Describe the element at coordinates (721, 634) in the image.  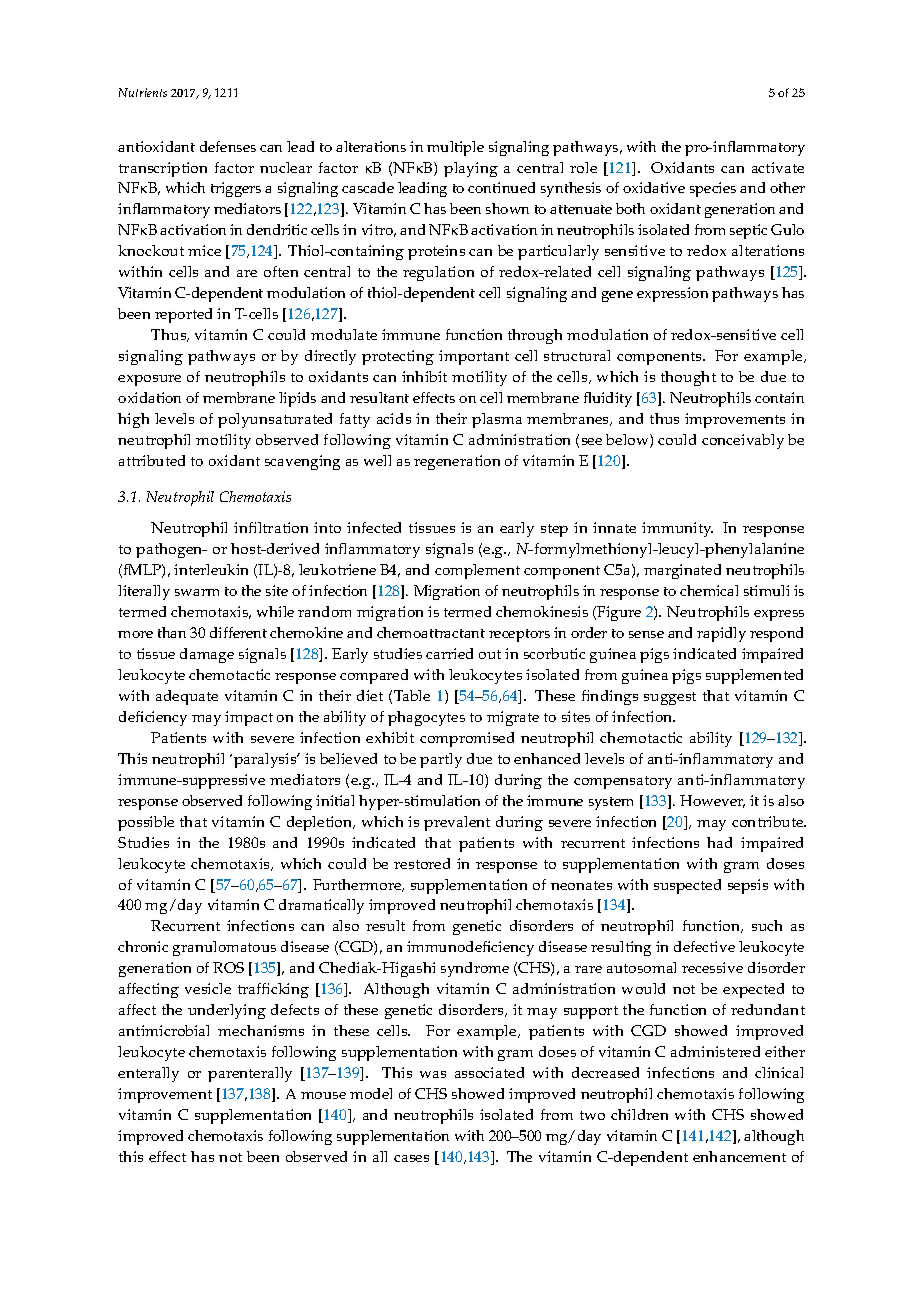
I see `rapidly` at that location.
